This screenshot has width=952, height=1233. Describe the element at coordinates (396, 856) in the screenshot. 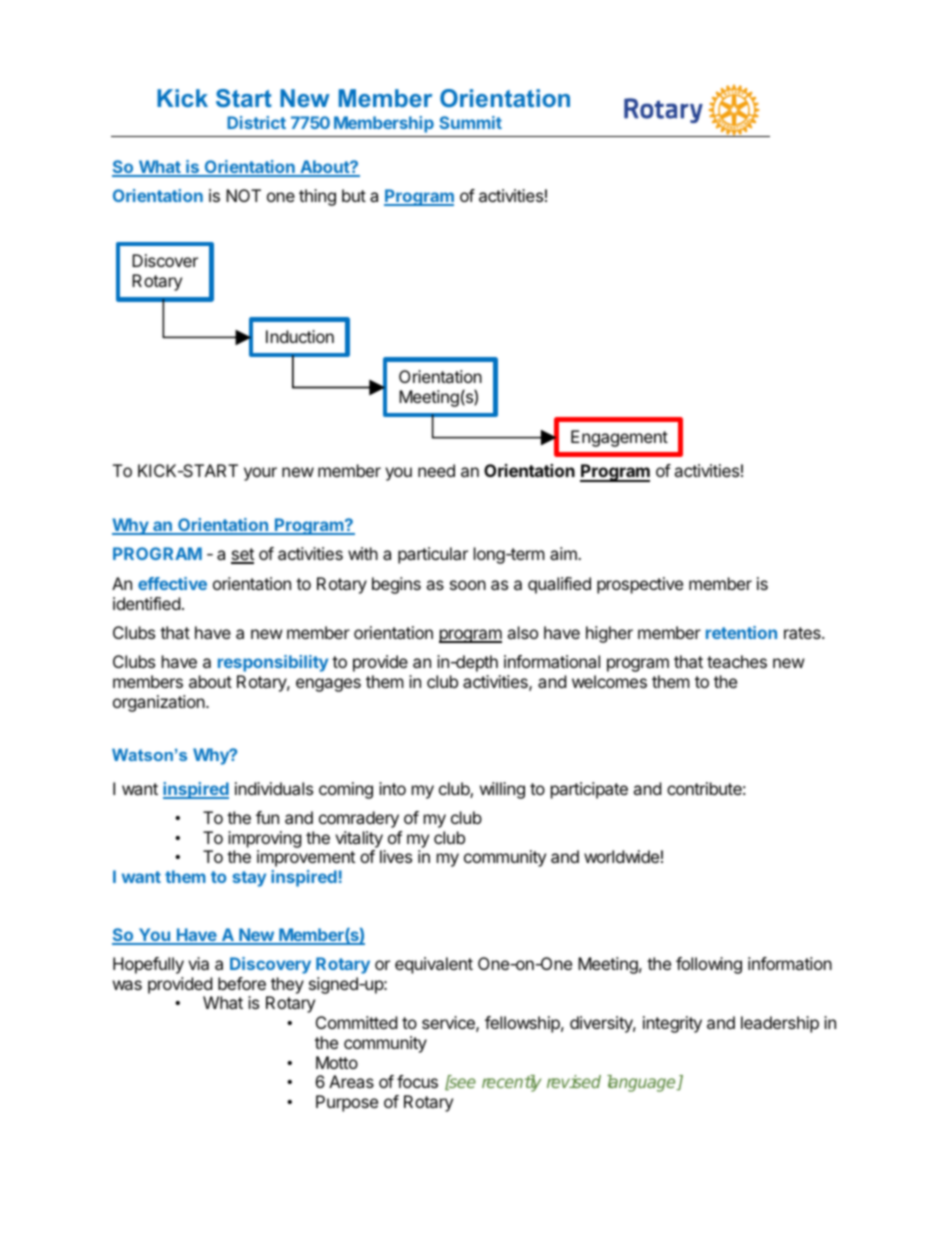

I see `lives` at that location.
